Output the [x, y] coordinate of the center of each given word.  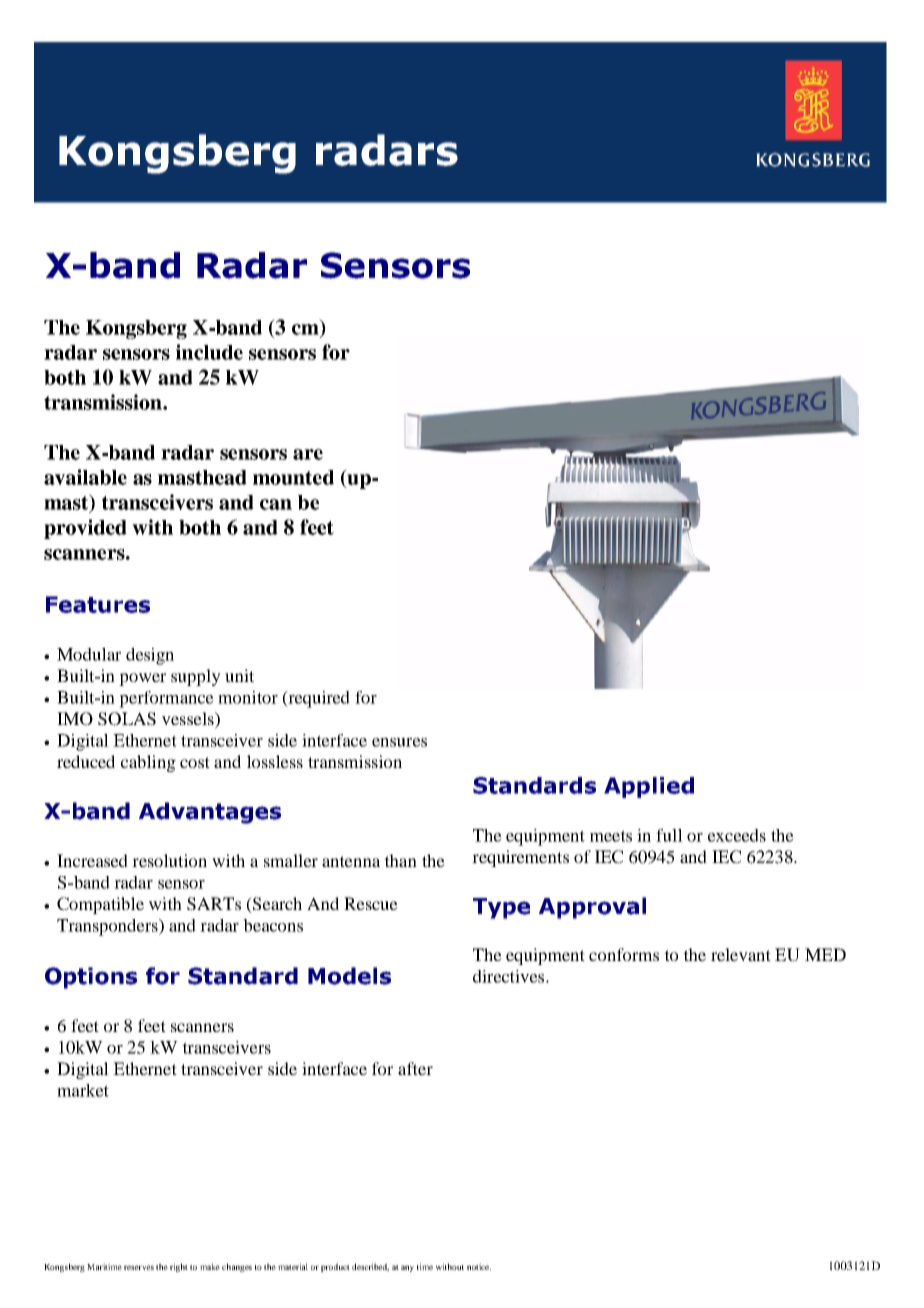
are [308, 454]
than [400, 860]
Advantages [210, 813]
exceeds [737, 835]
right [179, 1267]
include [209, 352]
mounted [293, 477]
